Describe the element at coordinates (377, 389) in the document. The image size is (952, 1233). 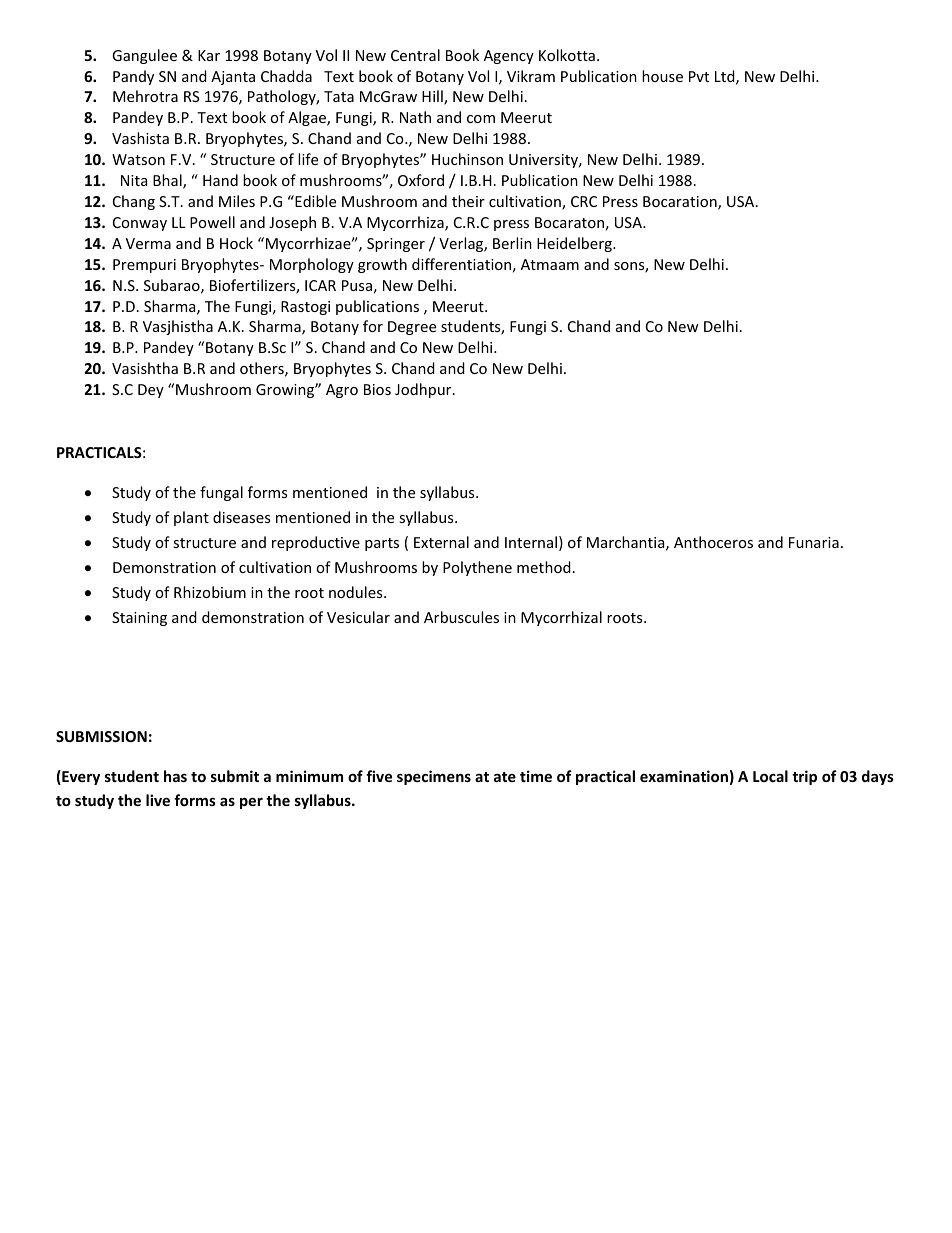
I see `Bios` at that location.
